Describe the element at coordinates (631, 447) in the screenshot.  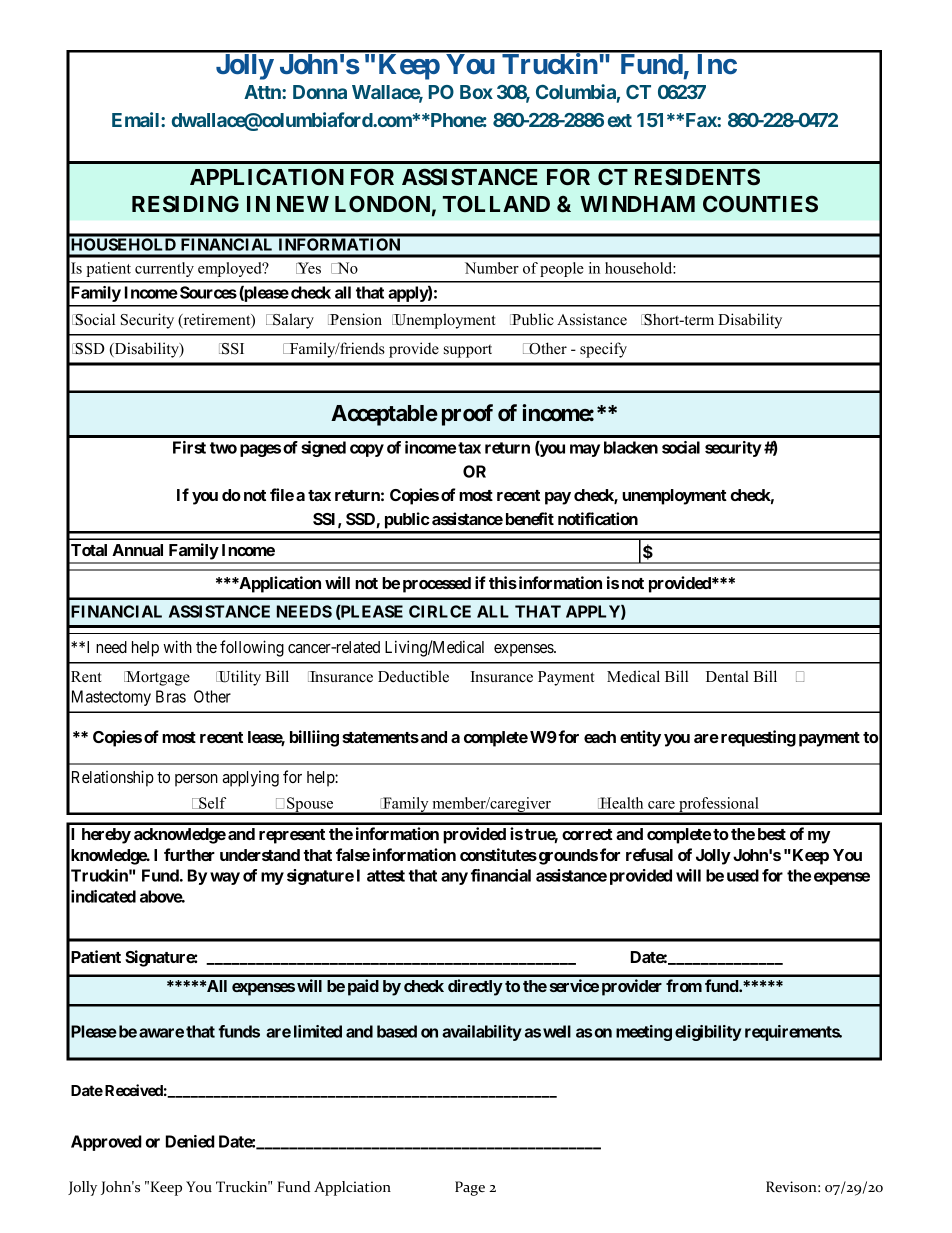
I see `blacken` at that location.
